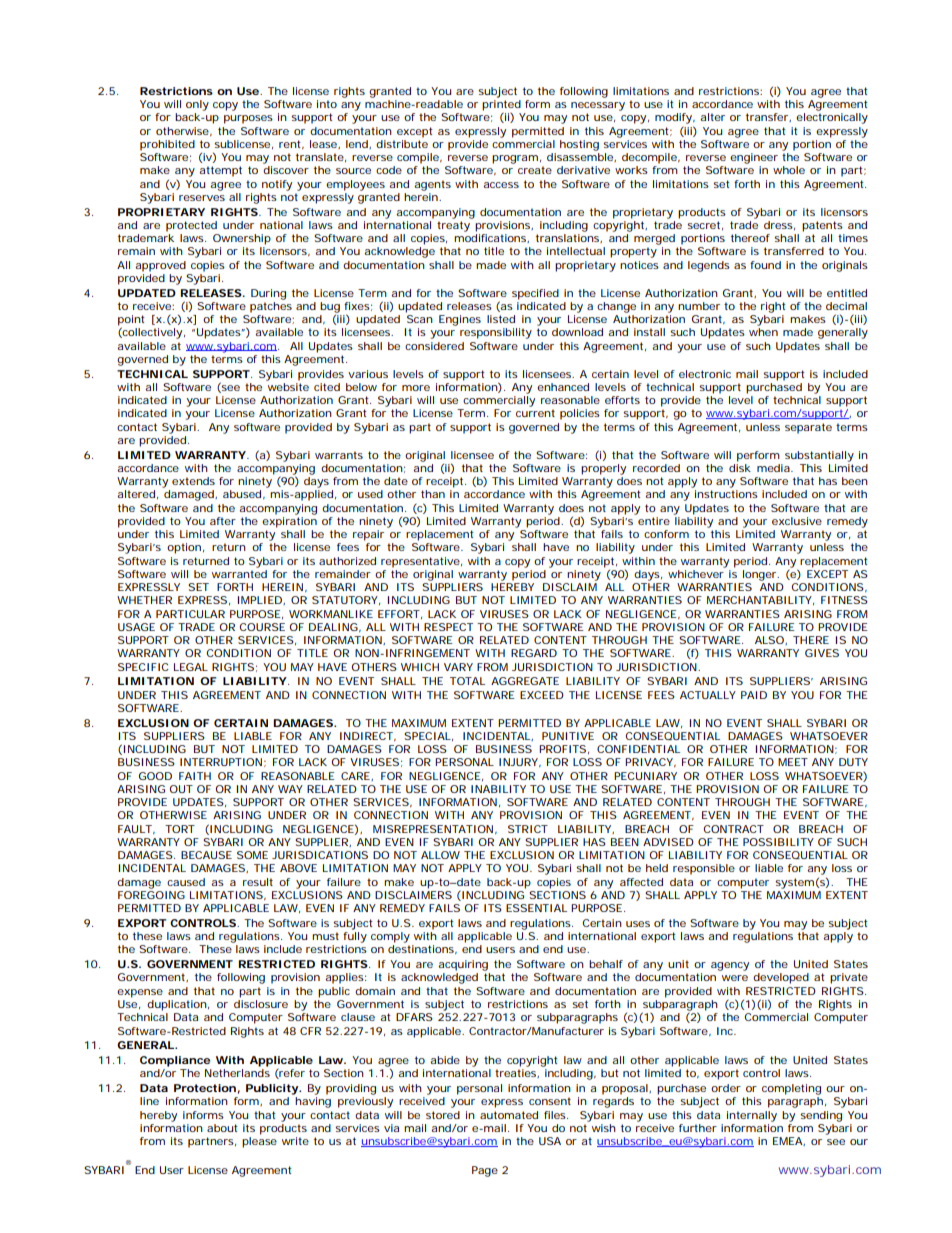 The width and height of the screenshot is (952, 1233). What do you see at coordinates (563, 387) in the screenshot?
I see `enhanced` at bounding box center [563, 387].
